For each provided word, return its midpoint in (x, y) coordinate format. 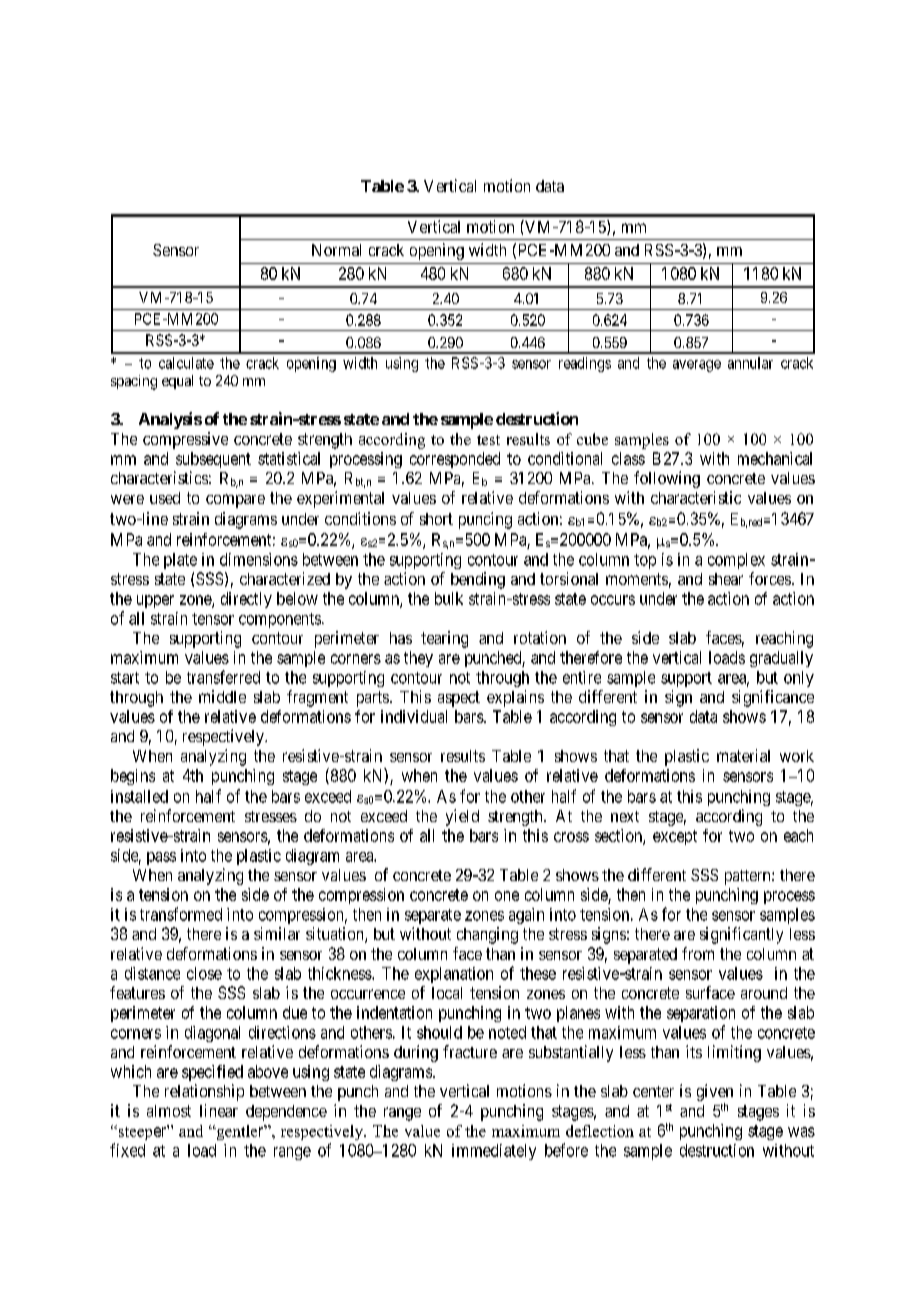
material (743, 755)
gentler (240, 1132)
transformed (181, 914)
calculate (186, 363)
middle (222, 696)
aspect (459, 699)
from (698, 953)
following (667, 479)
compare (235, 501)
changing (487, 935)
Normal (336, 250)
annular (750, 363)
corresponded (455, 460)
